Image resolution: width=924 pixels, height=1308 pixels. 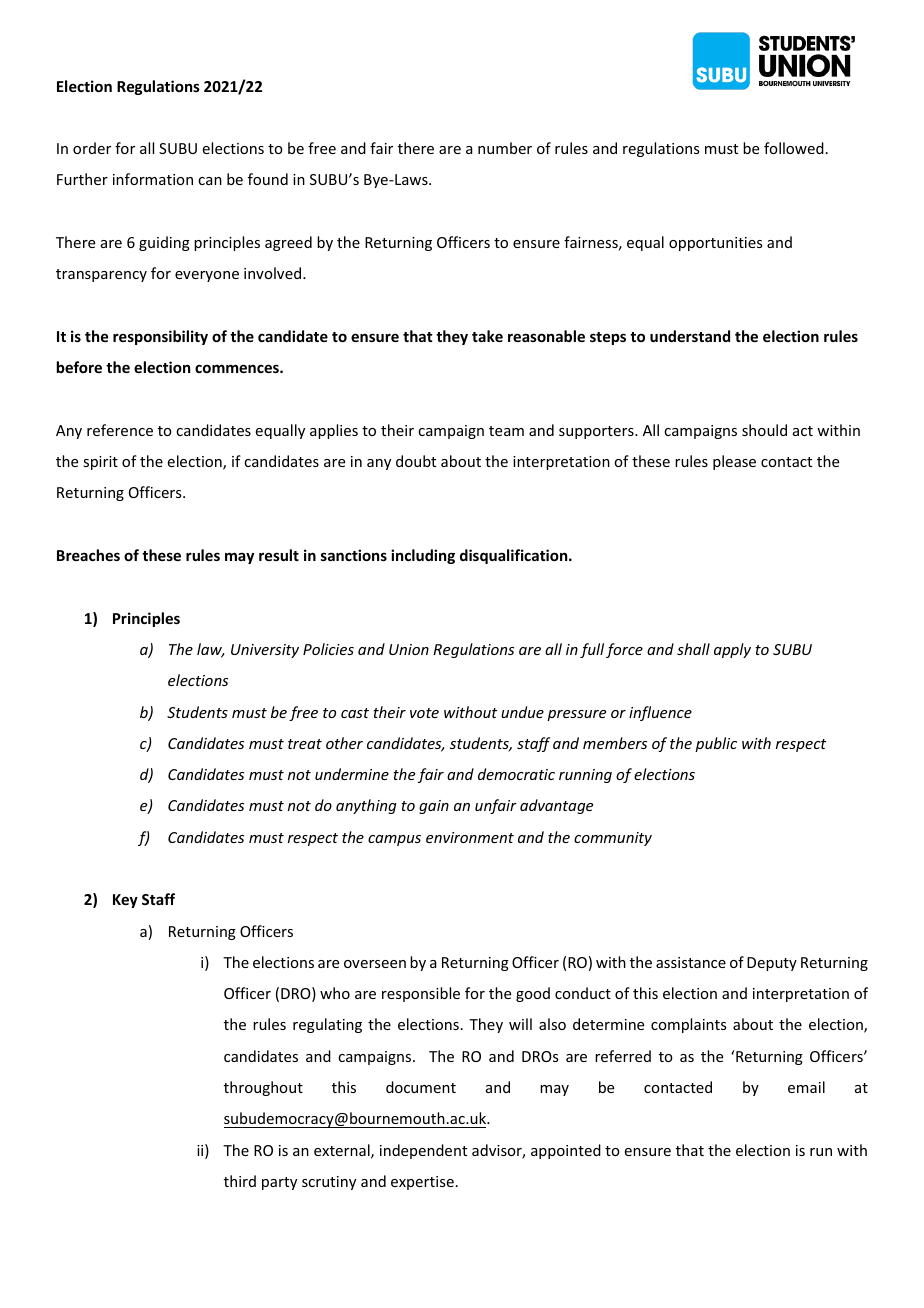 What do you see at coordinates (265, 651) in the screenshot?
I see `University` at bounding box center [265, 651].
